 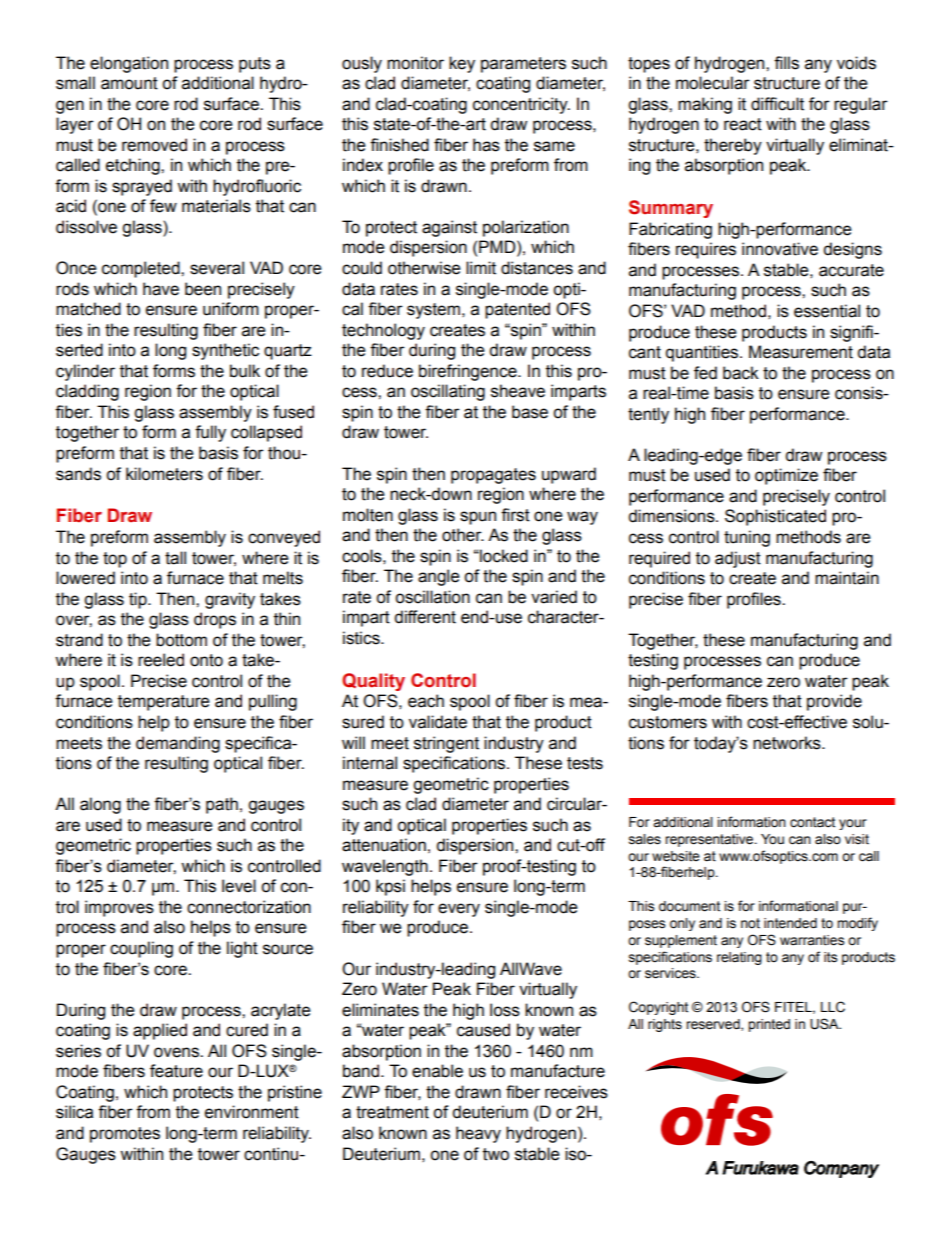 I want to click on amount, so click(x=129, y=83).
